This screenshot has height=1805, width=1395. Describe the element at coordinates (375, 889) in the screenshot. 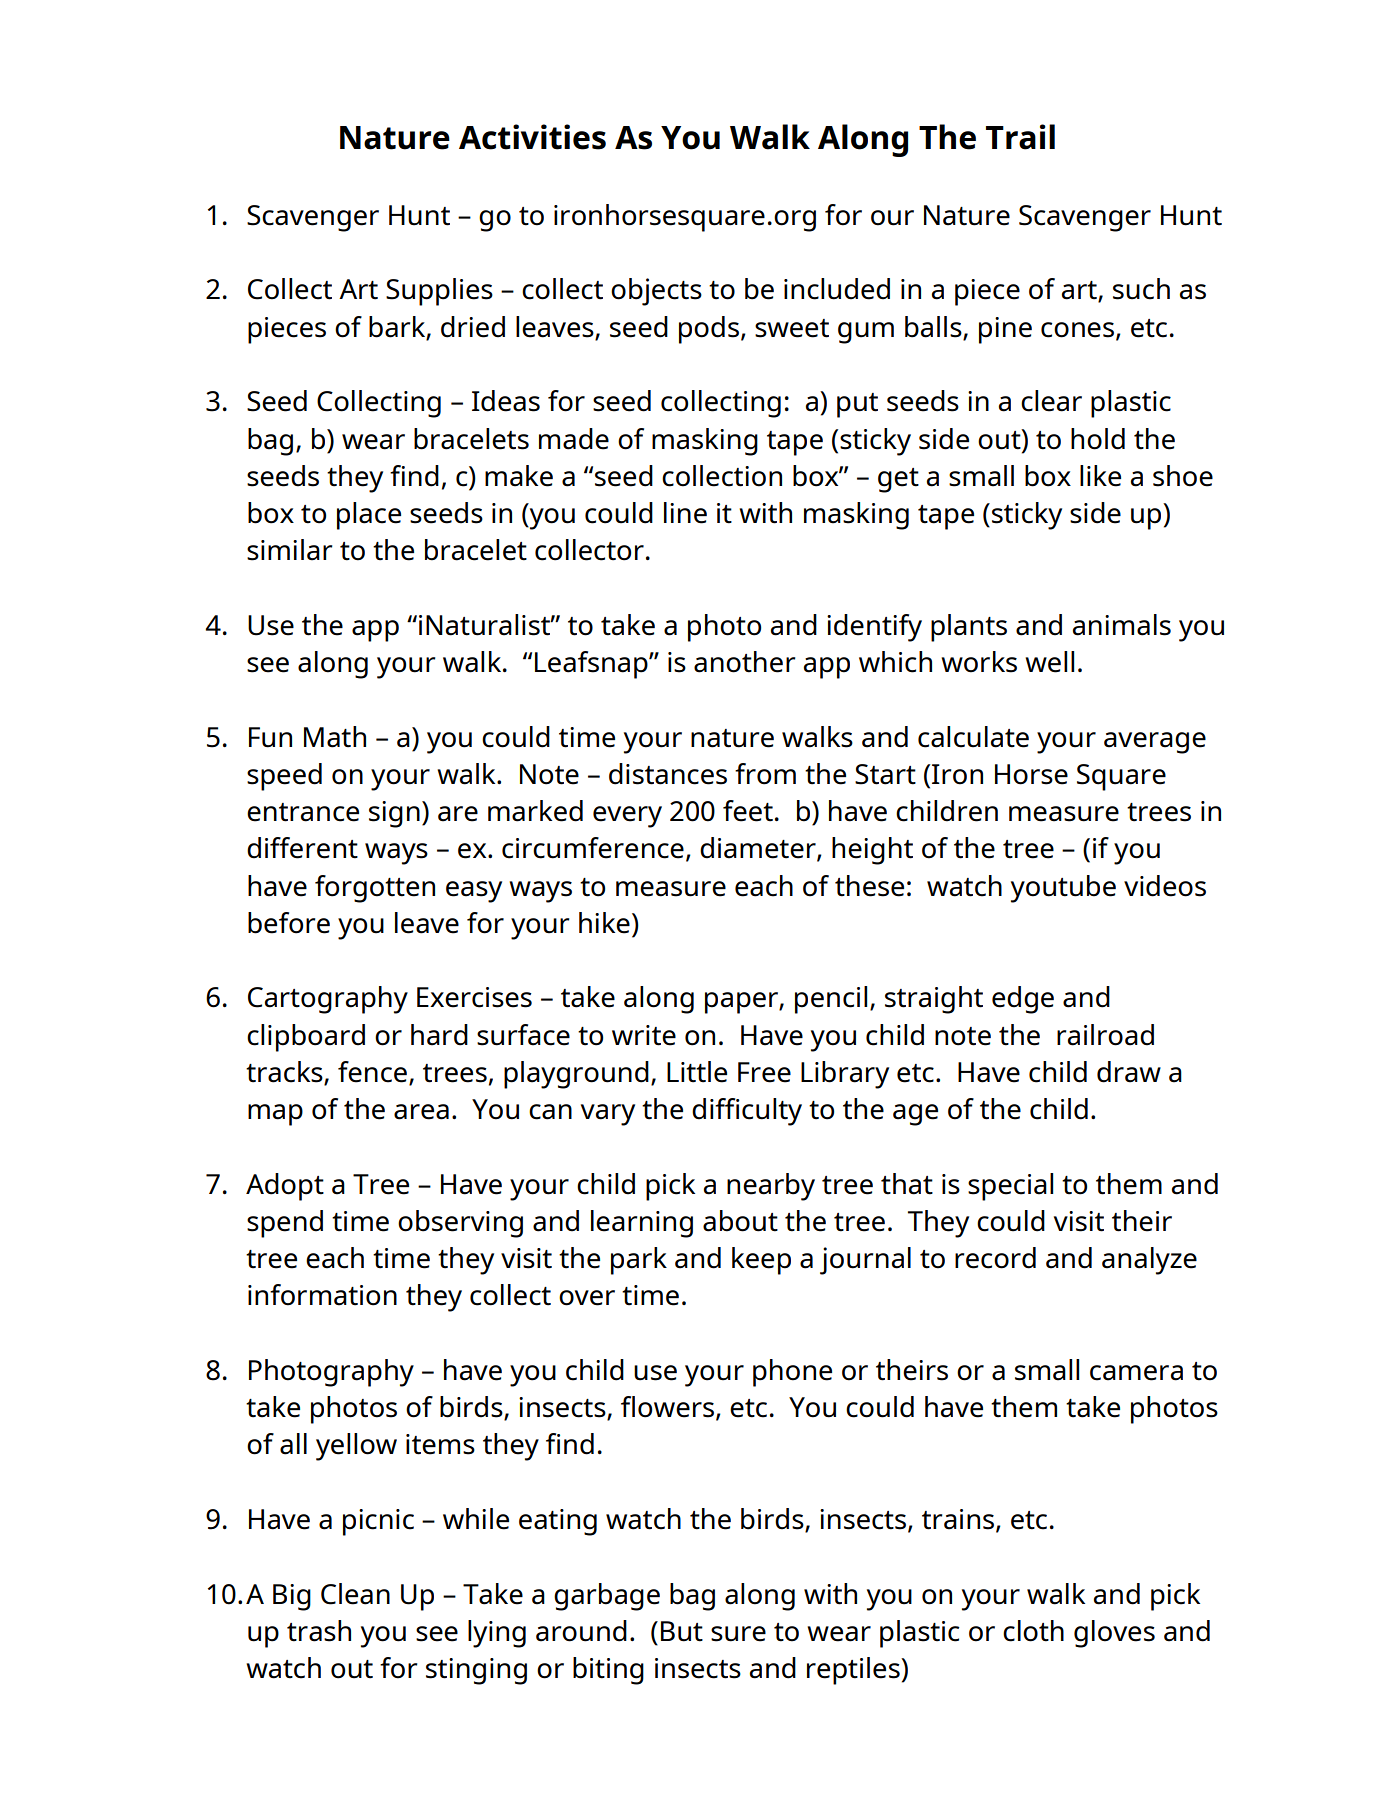

I see `forgotten` at that location.
